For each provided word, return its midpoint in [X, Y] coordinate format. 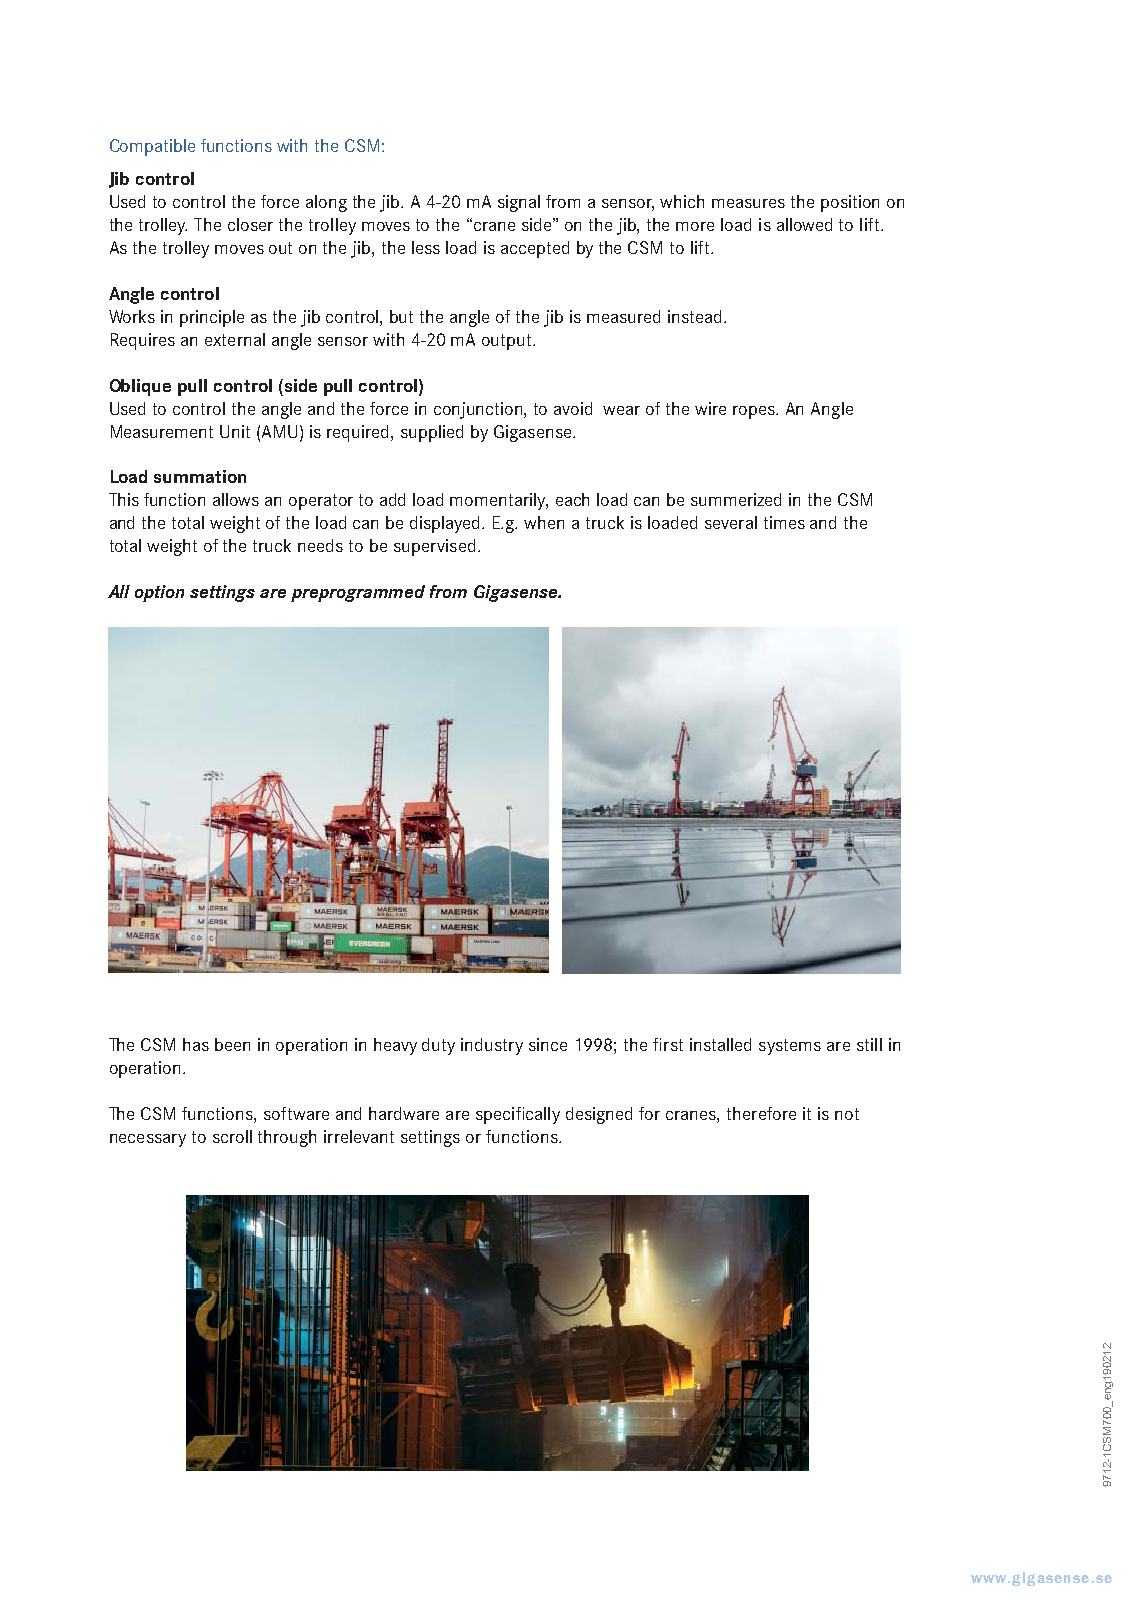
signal [519, 203]
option [159, 593]
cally [543, 1115]
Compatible [152, 147]
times [784, 522]
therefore [761, 1113]
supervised [434, 547]
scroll [232, 1136]
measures [748, 203]
